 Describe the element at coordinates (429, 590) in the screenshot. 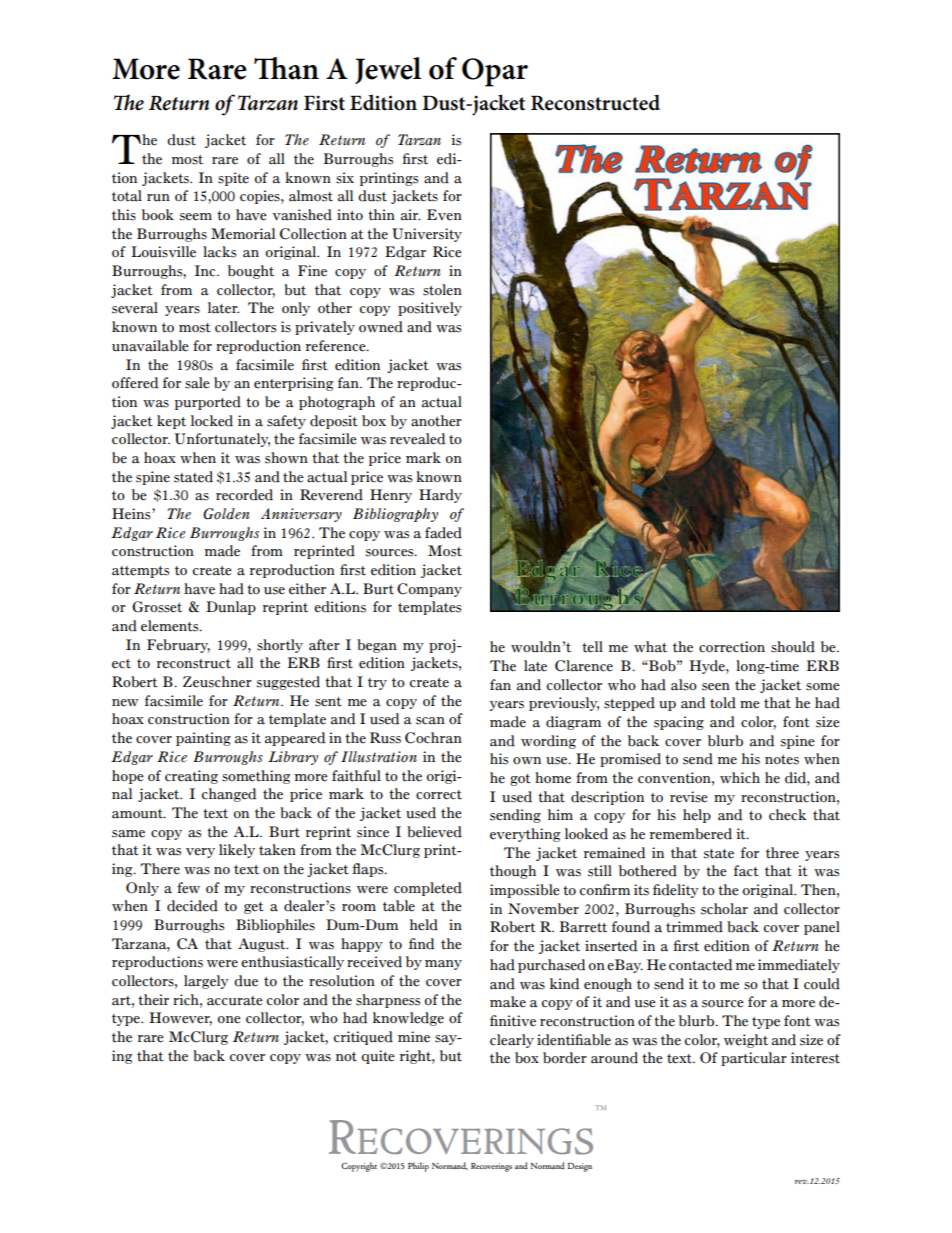

I see `Company` at that location.
